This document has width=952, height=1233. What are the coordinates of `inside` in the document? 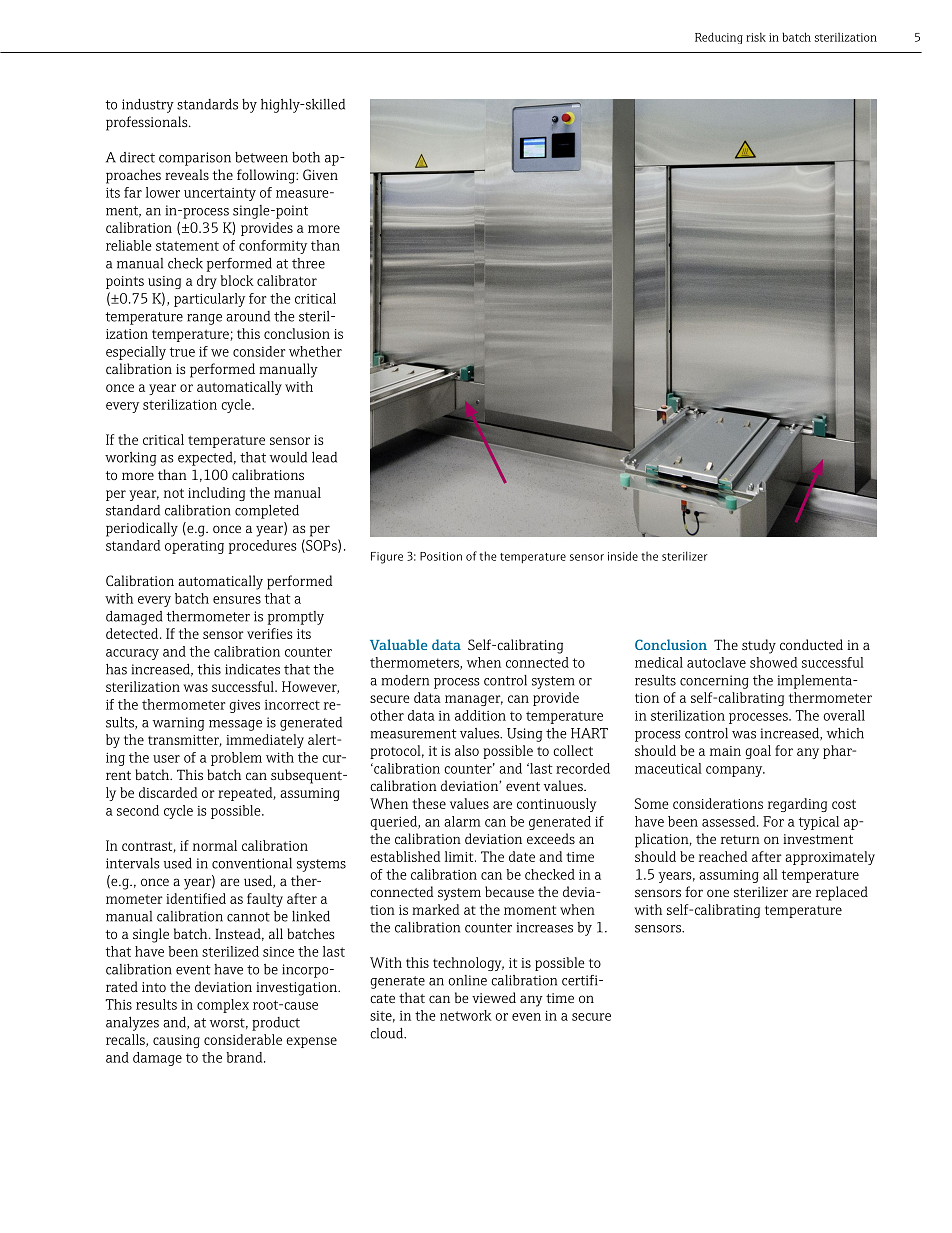 It's located at (623, 556).
